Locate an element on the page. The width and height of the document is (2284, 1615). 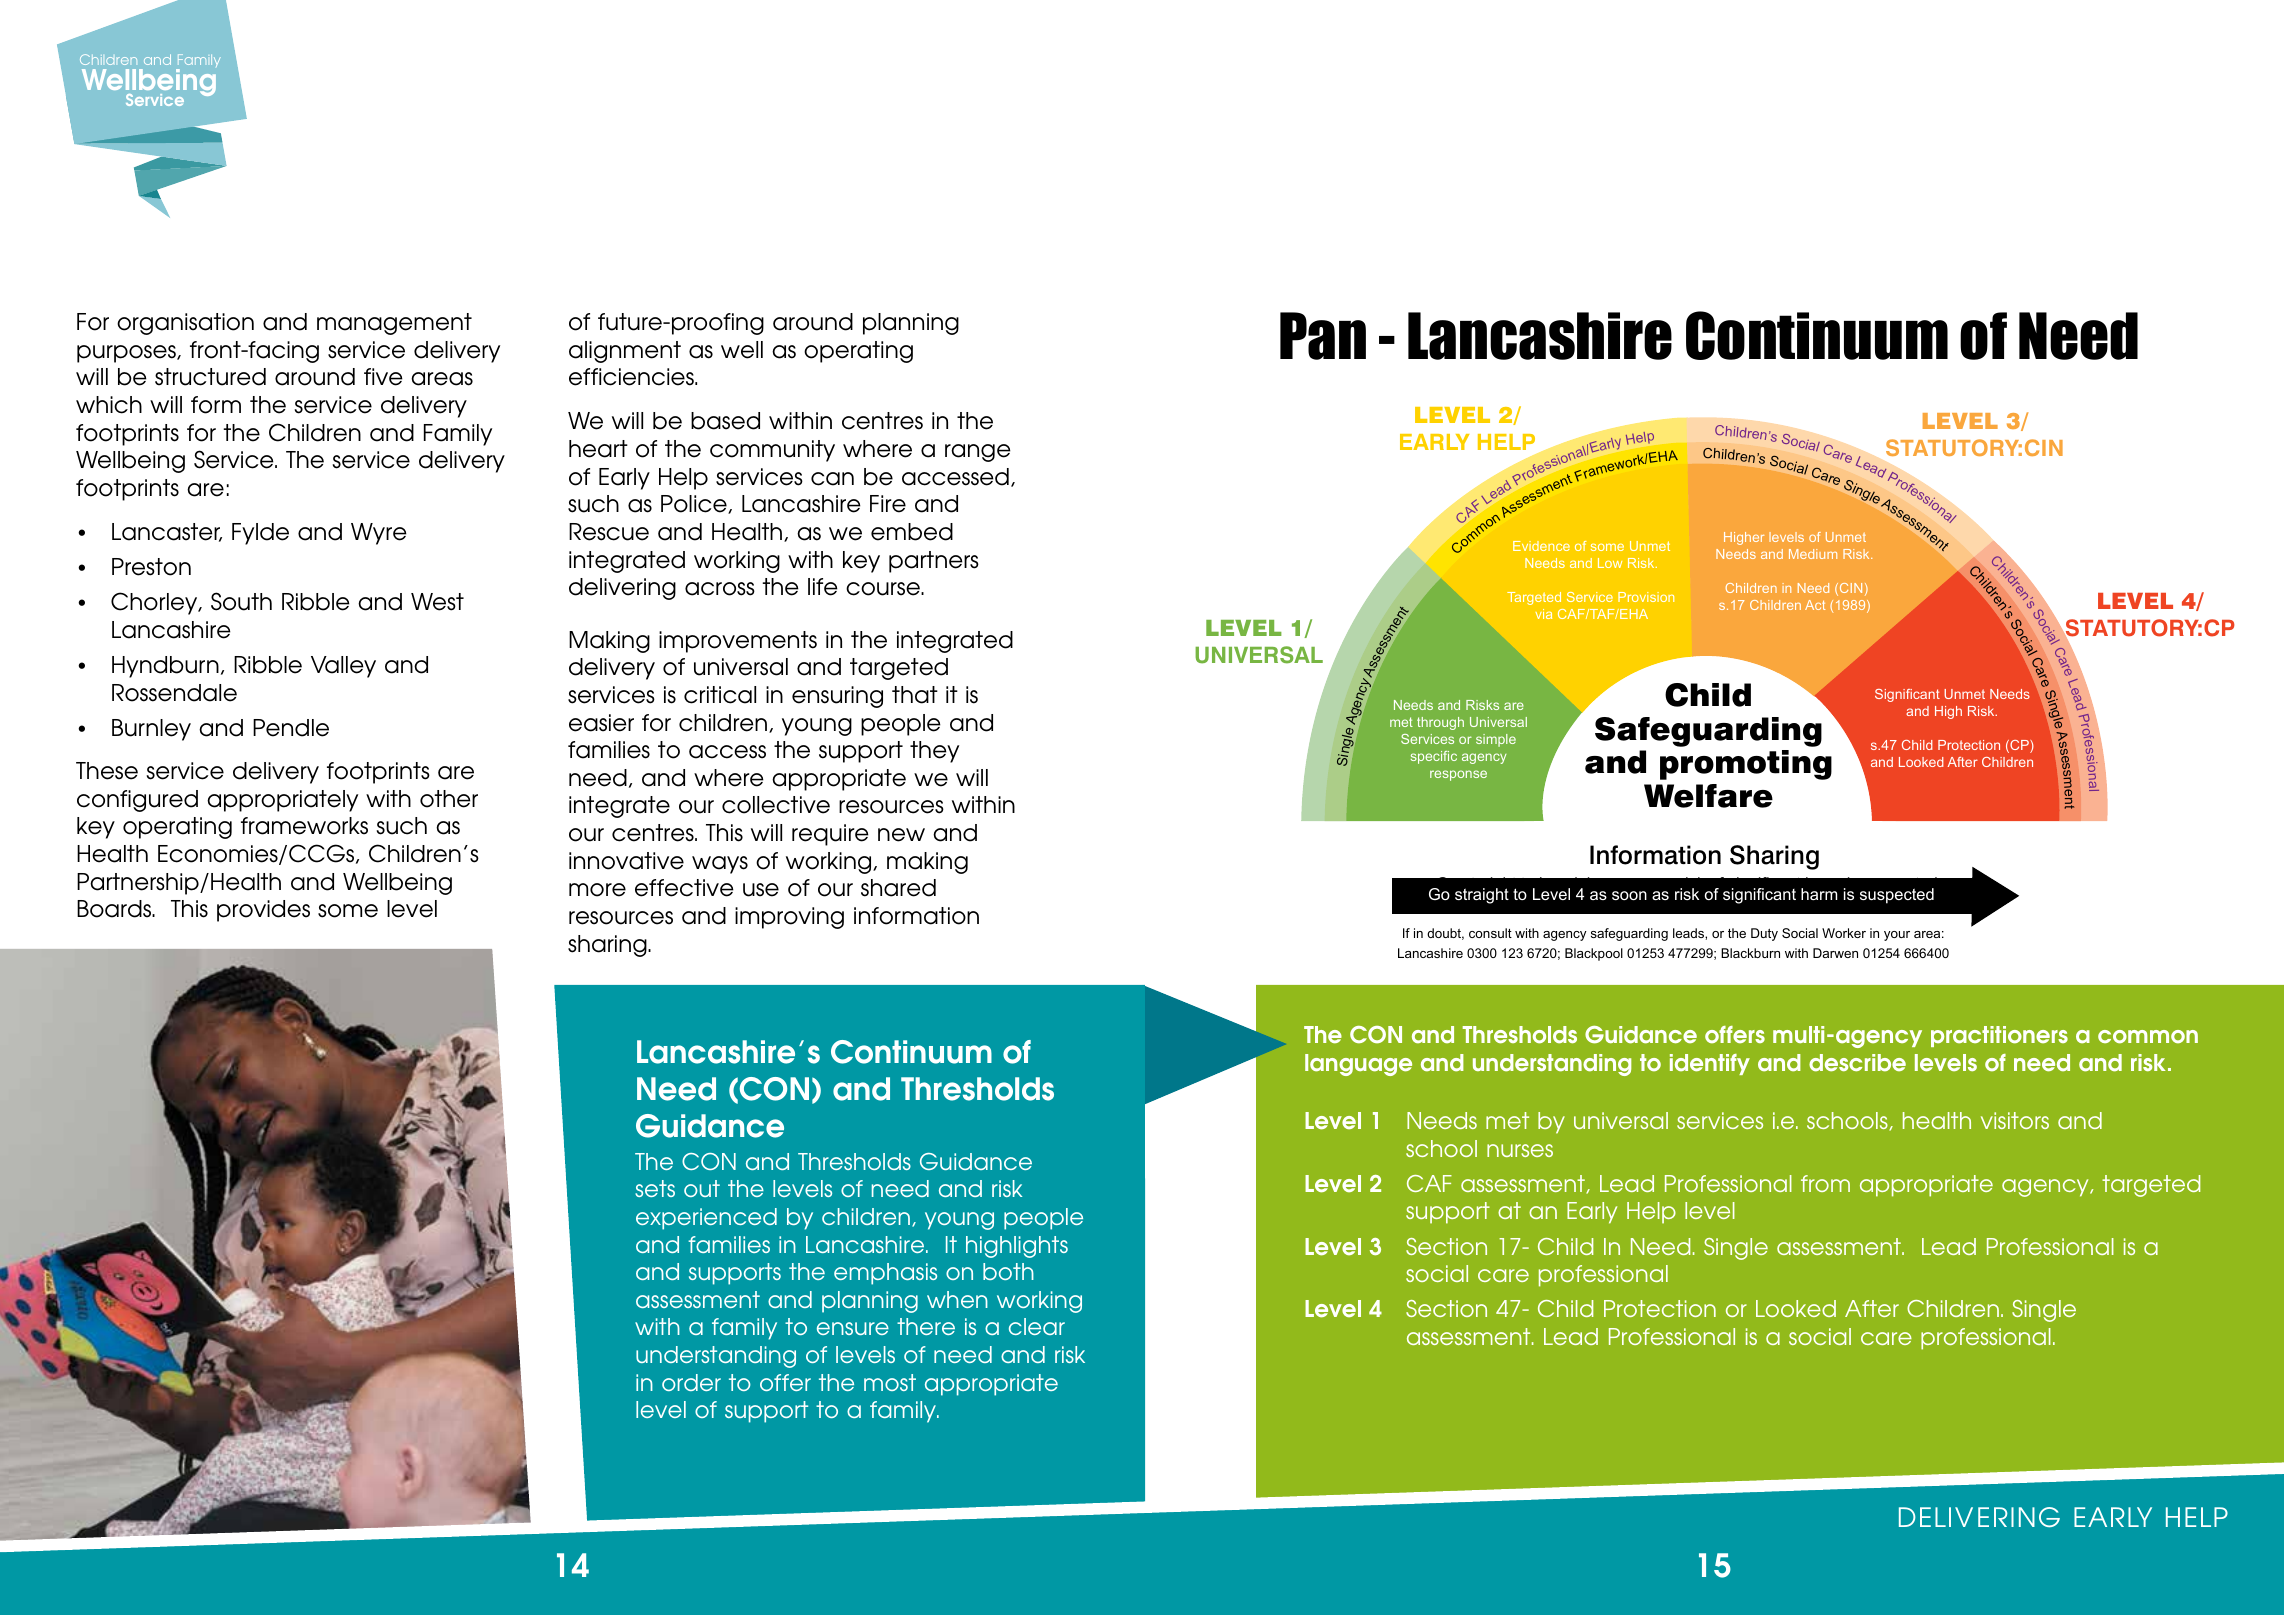
Low is located at coordinates (1610, 563).
